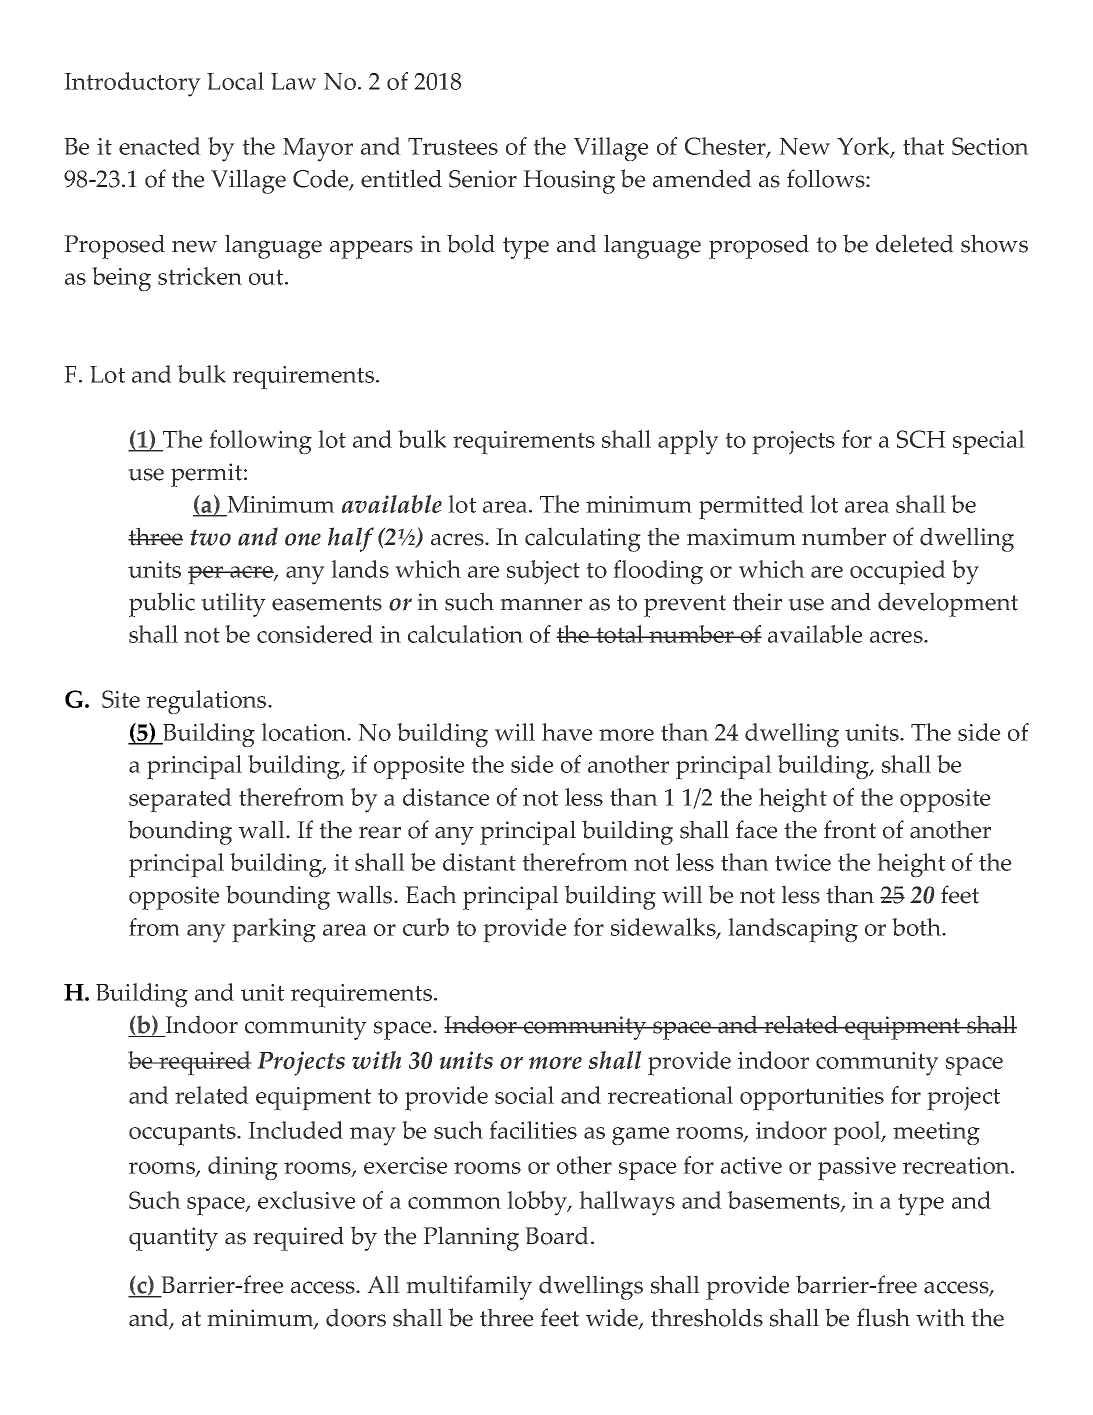 The height and width of the document is (1415, 1093). Describe the element at coordinates (274, 930) in the document. I see `parking` at that location.
